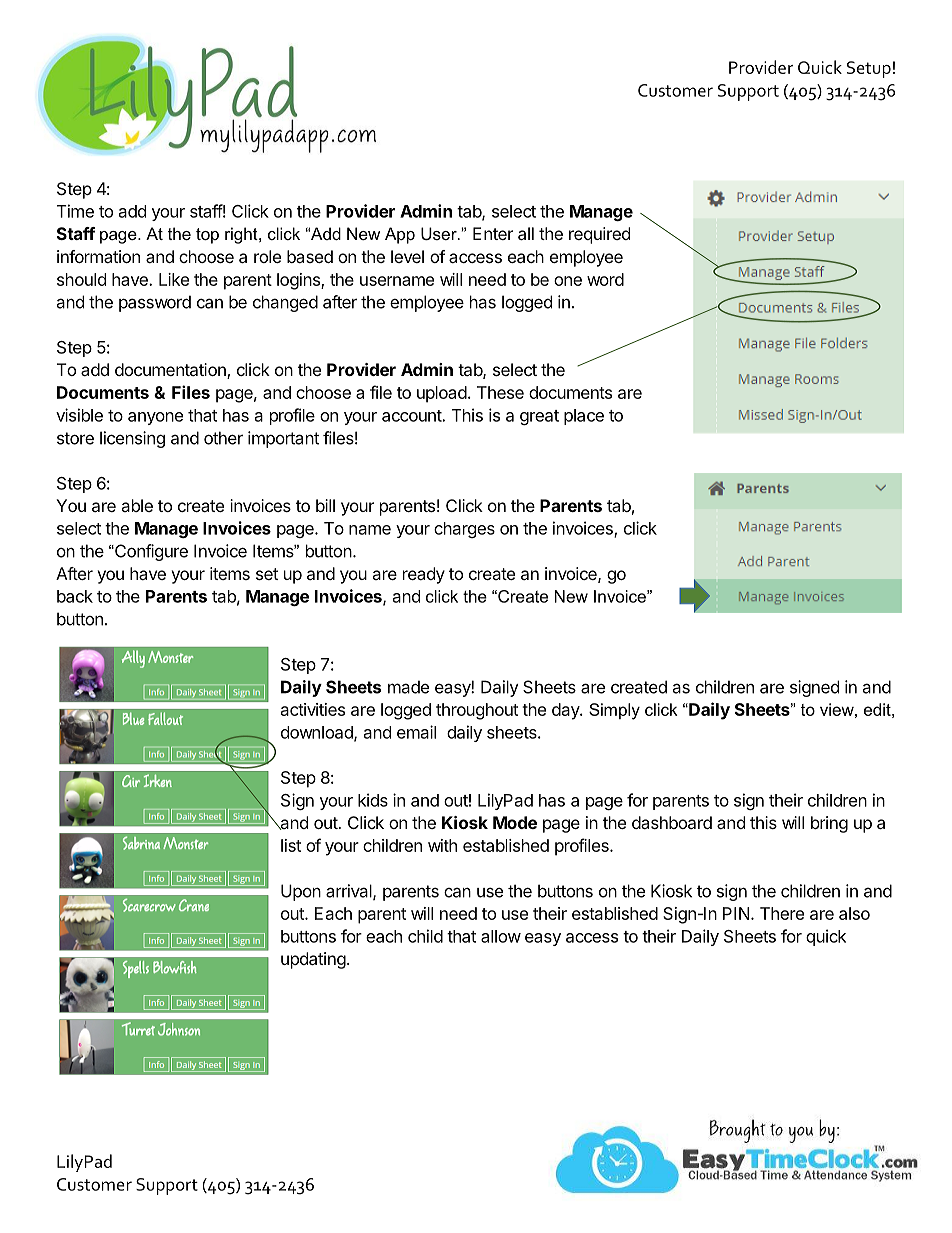 This screenshot has width=952, height=1233. What do you see at coordinates (301, 892) in the screenshot?
I see `Upon` at bounding box center [301, 892].
